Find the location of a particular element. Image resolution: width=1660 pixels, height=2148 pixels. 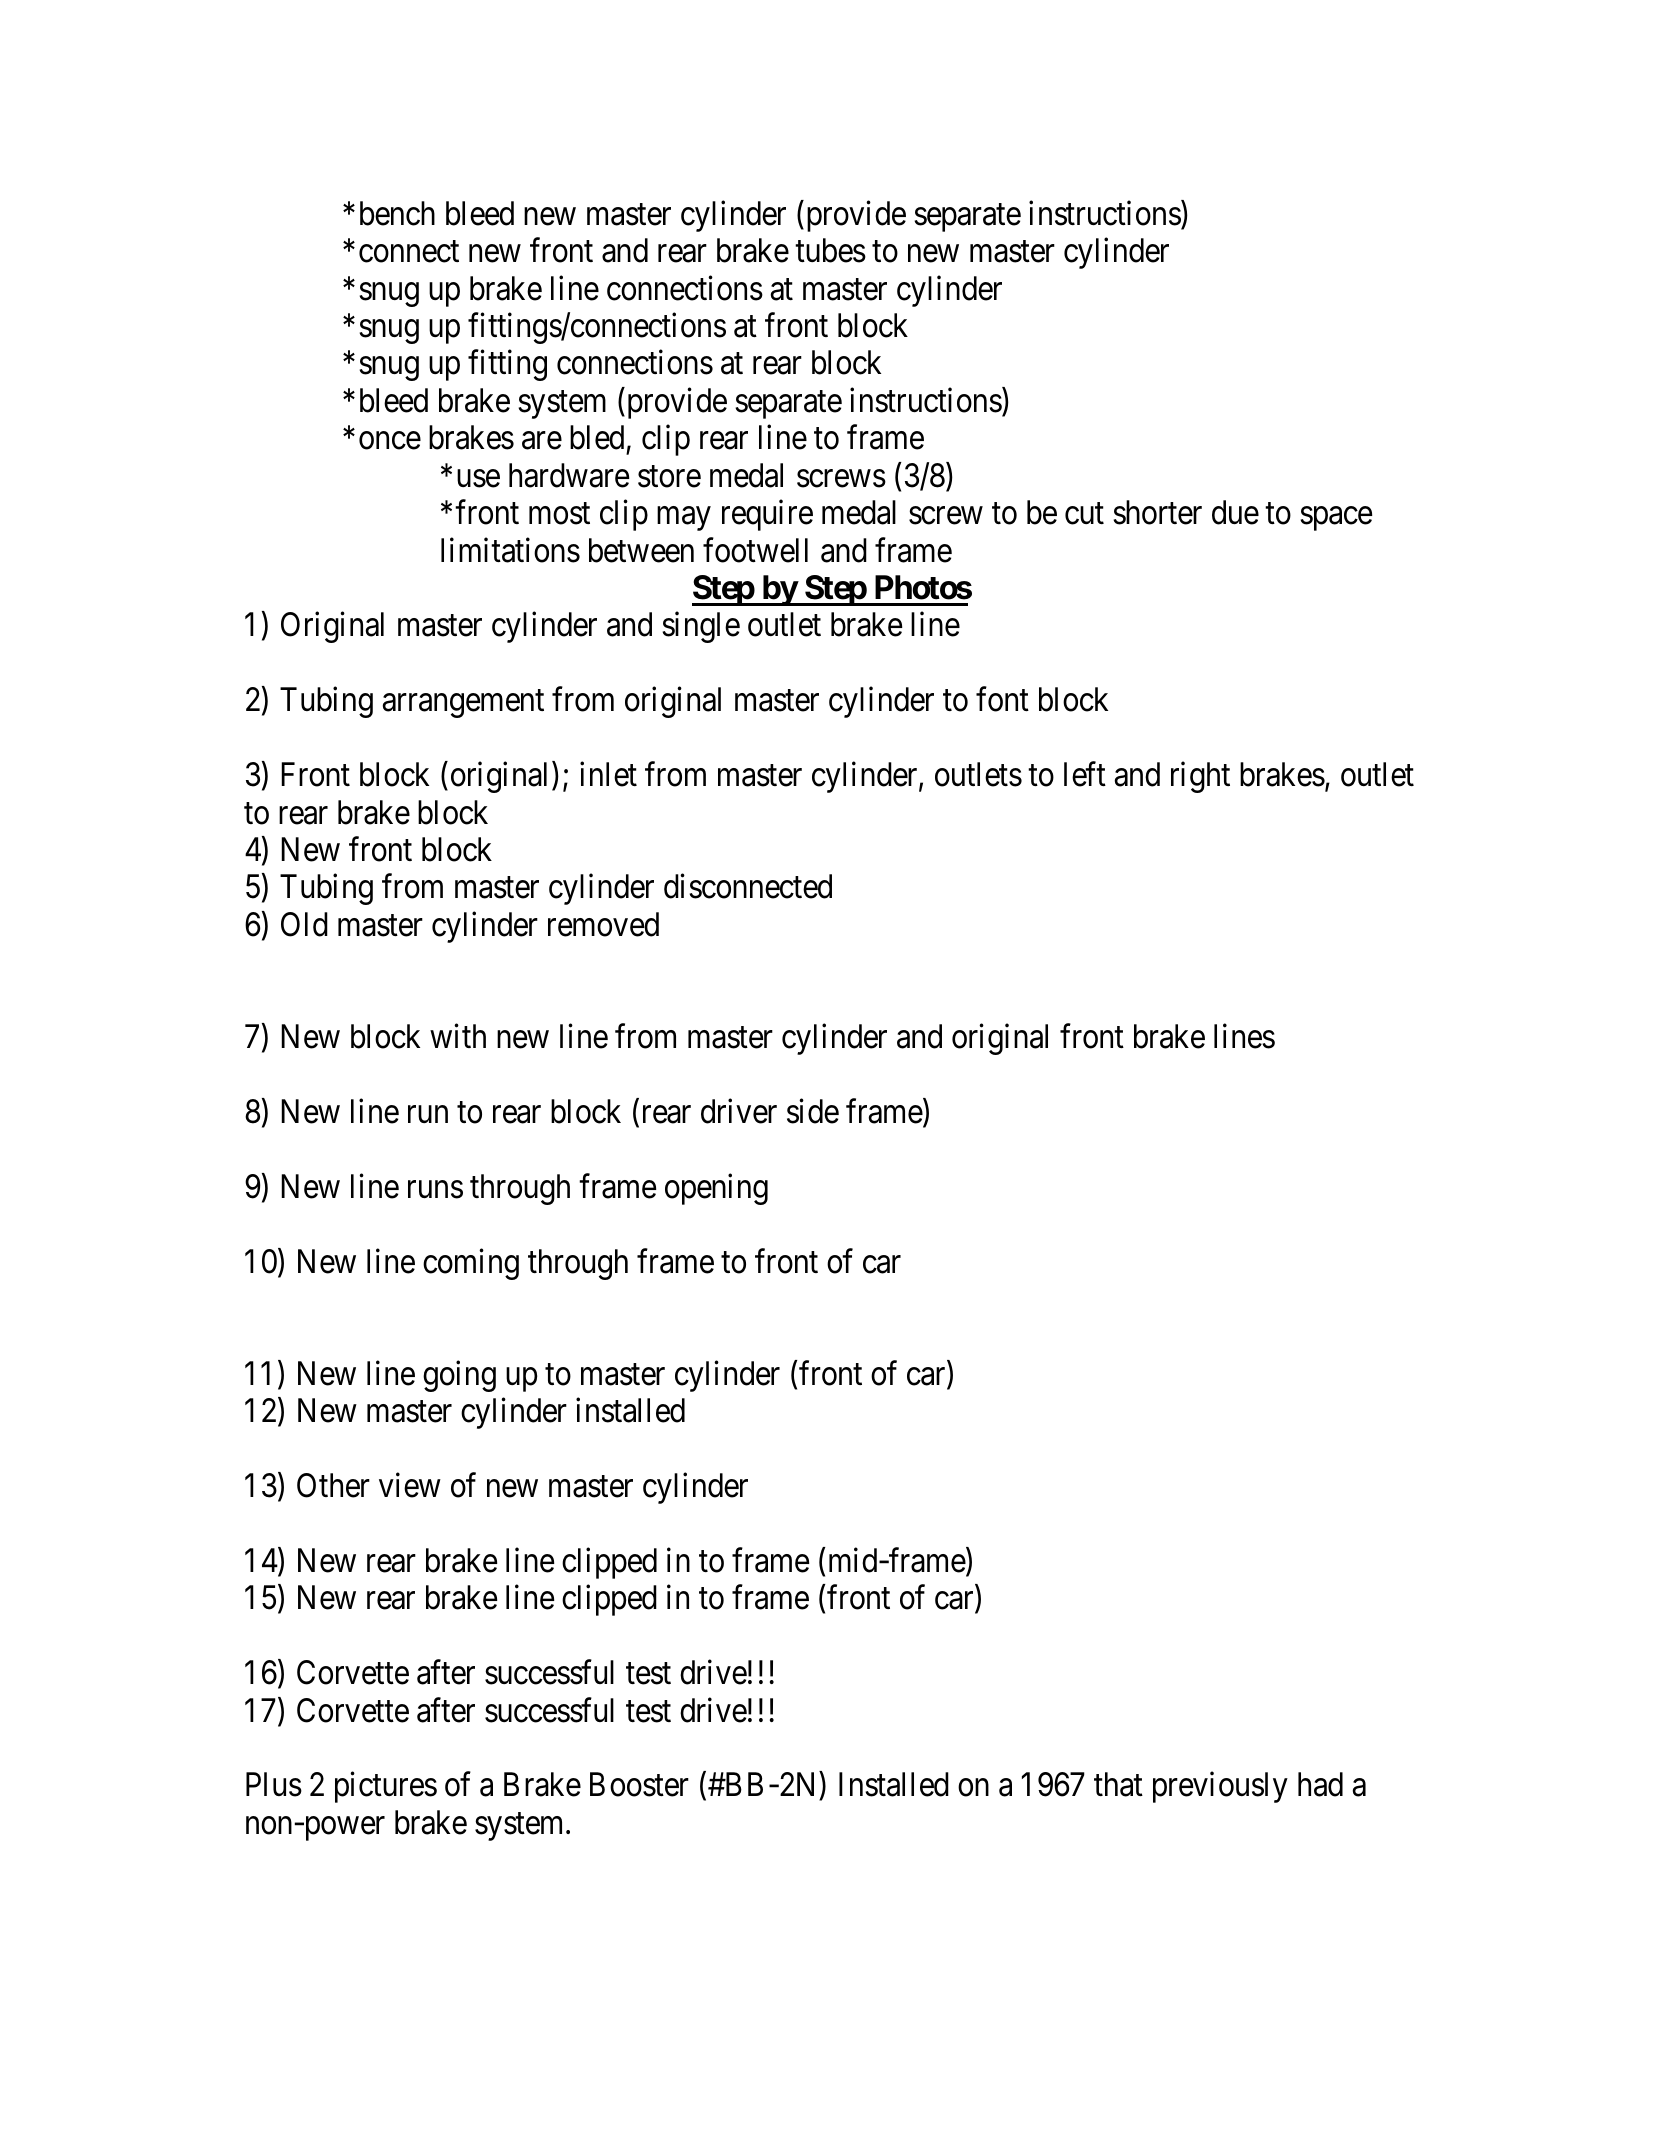

bench is located at coordinates (397, 213).
